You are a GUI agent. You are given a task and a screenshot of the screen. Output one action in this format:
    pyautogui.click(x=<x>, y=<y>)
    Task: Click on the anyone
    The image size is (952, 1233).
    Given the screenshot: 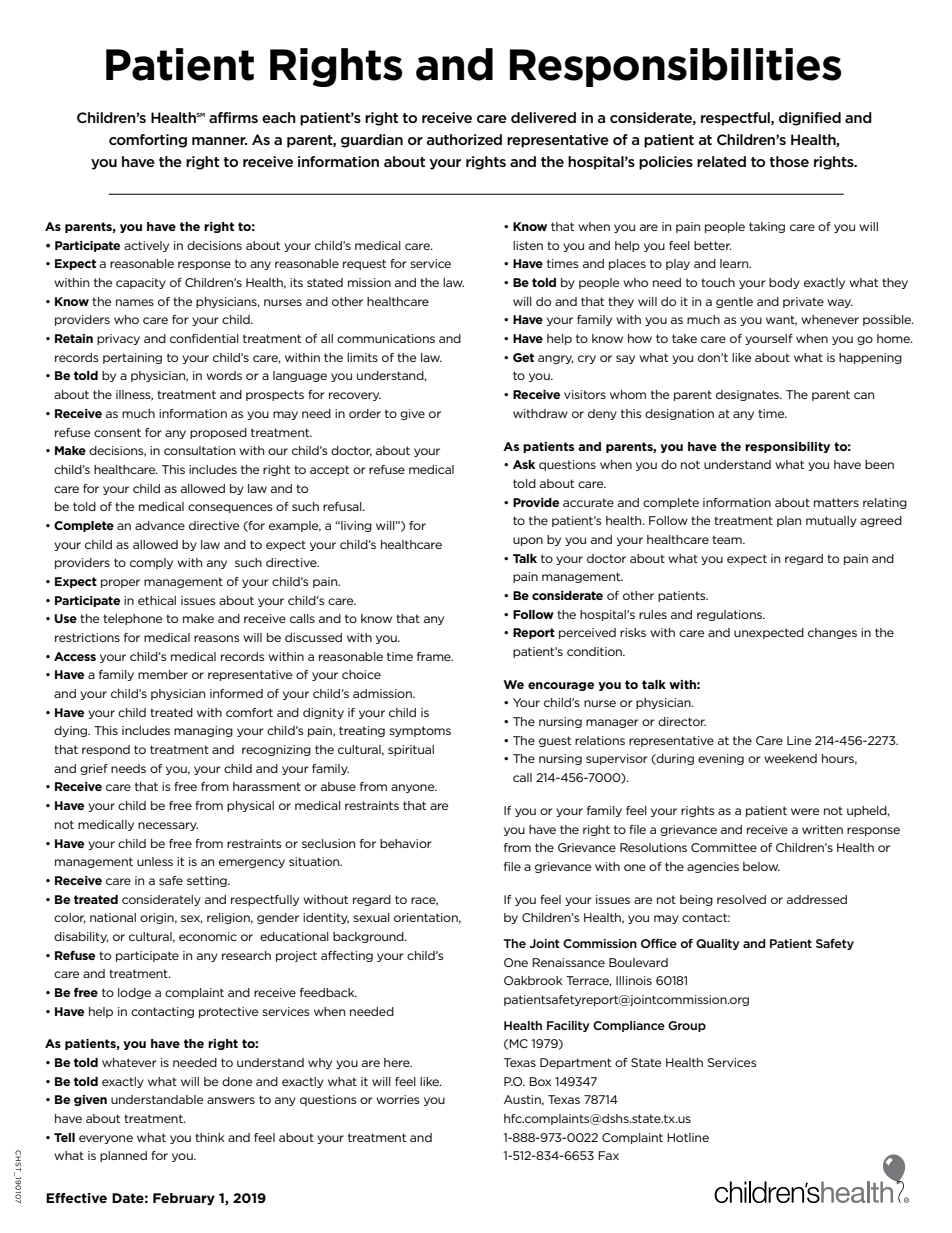 What is the action you would take?
    pyautogui.click(x=414, y=788)
